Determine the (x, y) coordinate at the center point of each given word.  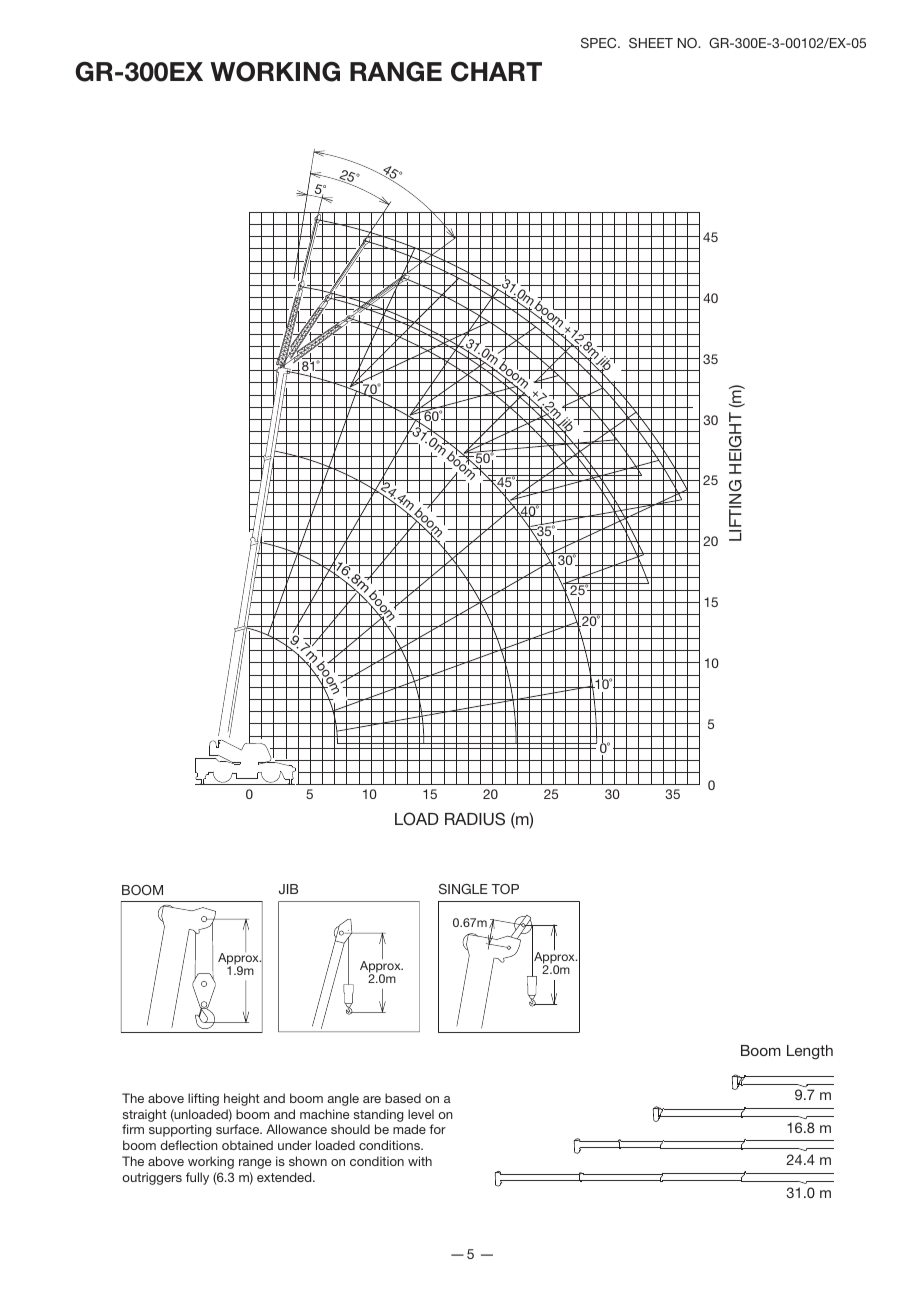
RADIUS (475, 819)
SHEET (651, 43)
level (421, 1114)
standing (379, 1115)
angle (343, 1099)
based (403, 1098)
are (372, 1099)
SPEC (600, 43)
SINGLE (463, 889)
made (409, 1129)
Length (810, 1052)
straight (145, 1115)
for (437, 1129)
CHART (496, 71)
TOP (505, 889)
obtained (247, 1145)
